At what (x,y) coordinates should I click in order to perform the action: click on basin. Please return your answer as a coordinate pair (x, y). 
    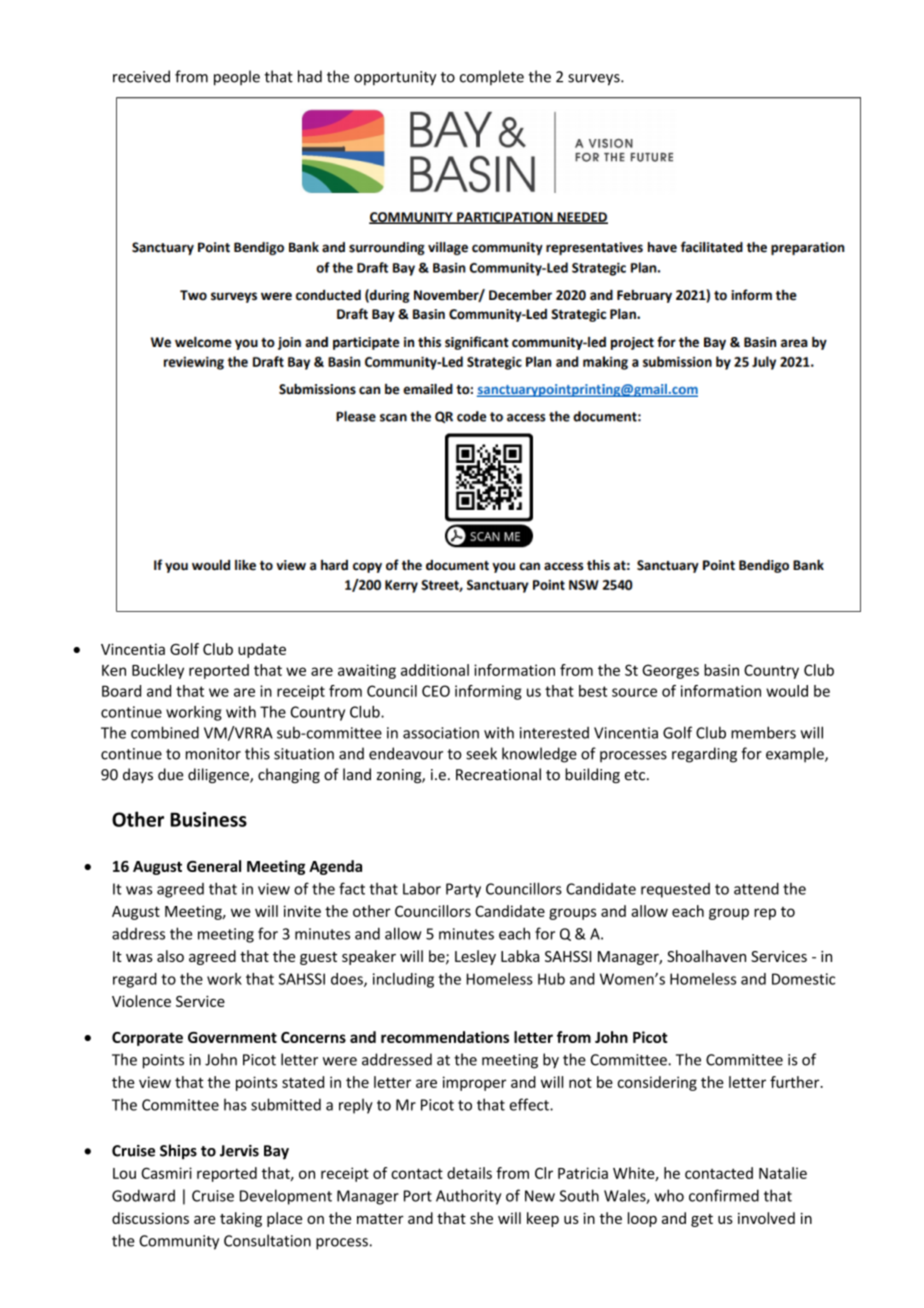
    Looking at the image, I should click on (721, 670).
